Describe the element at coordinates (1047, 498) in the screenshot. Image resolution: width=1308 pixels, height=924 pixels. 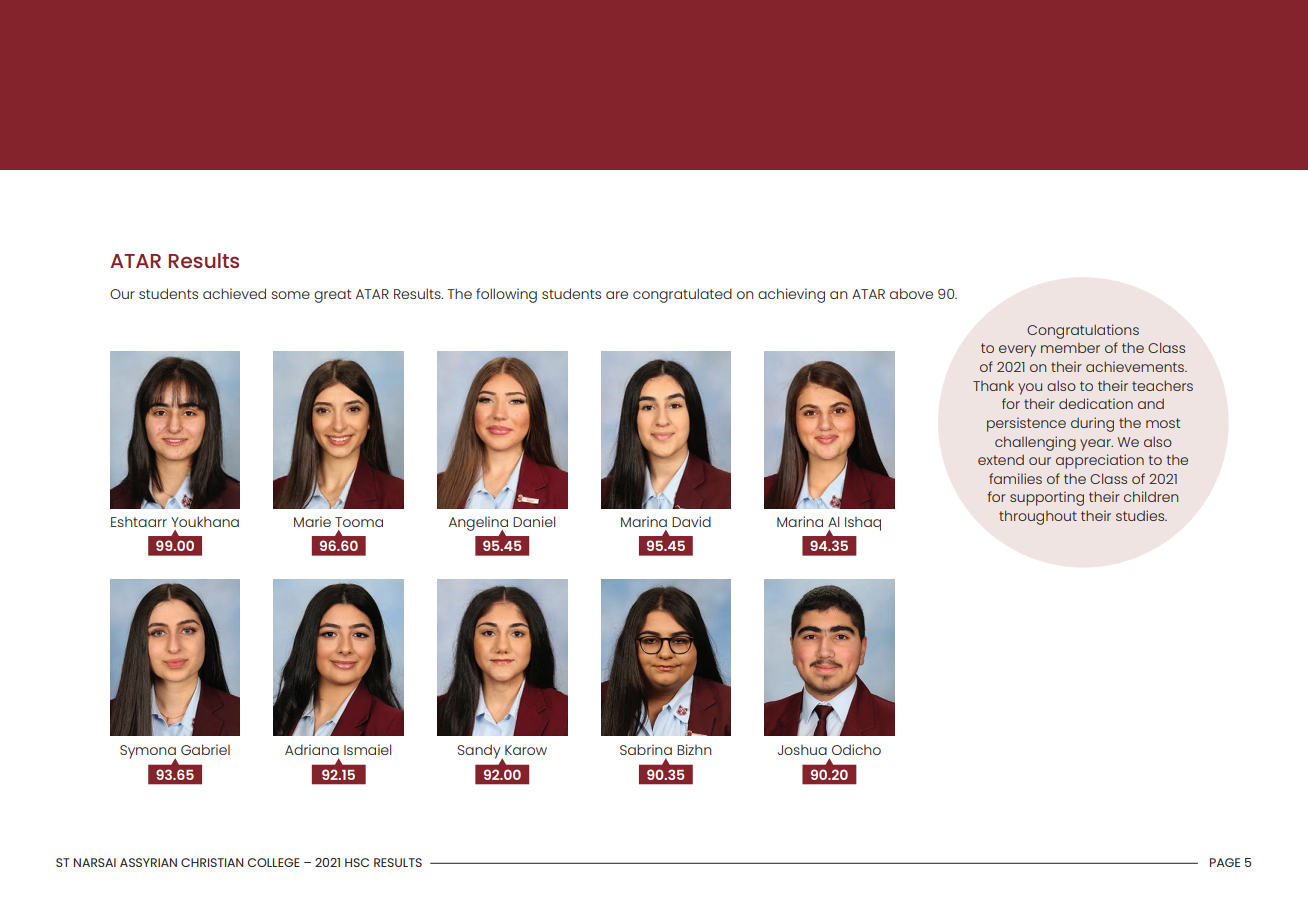
I see `supporting` at that location.
